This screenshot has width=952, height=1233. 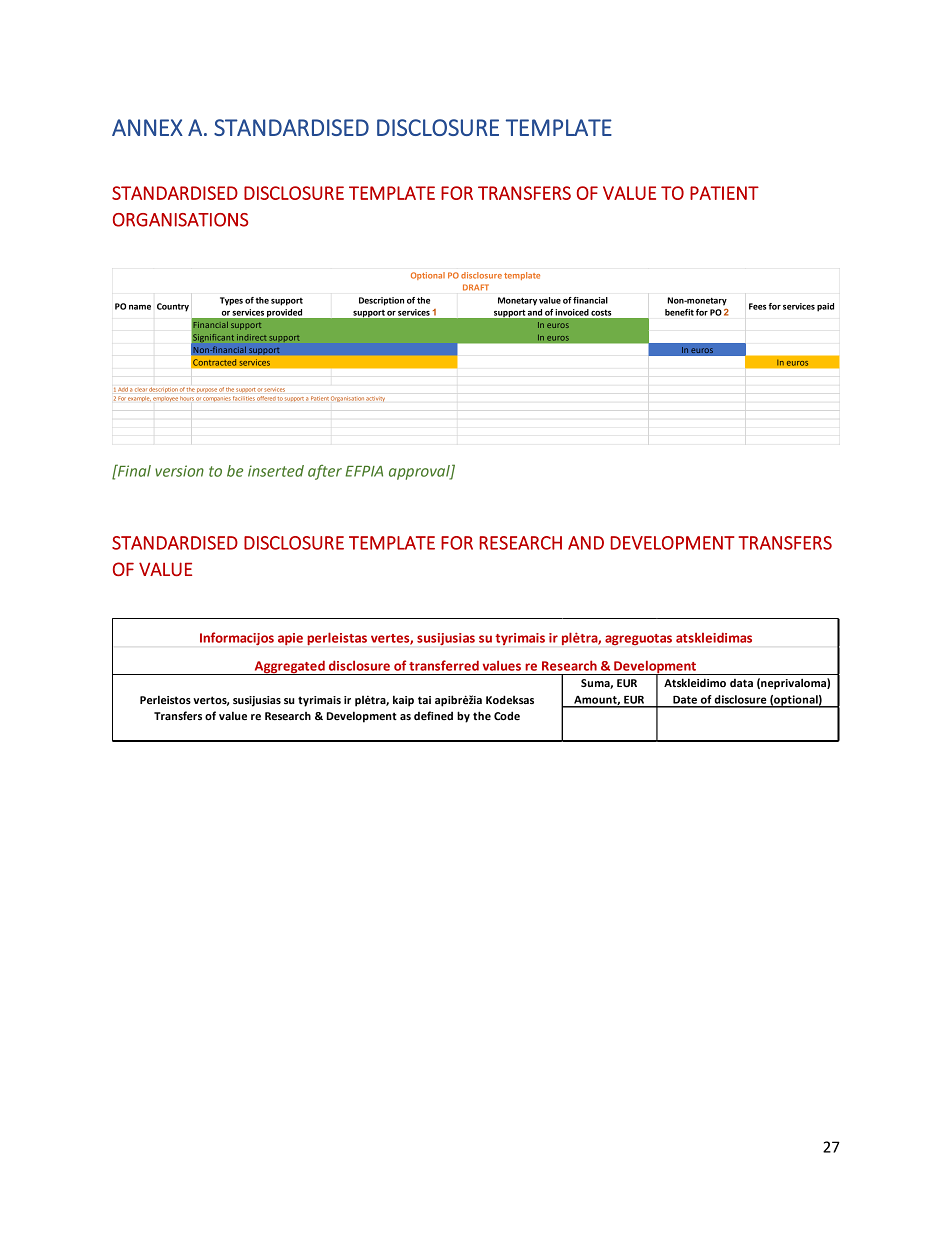 What do you see at coordinates (741, 683) in the screenshot?
I see `data` at bounding box center [741, 683].
